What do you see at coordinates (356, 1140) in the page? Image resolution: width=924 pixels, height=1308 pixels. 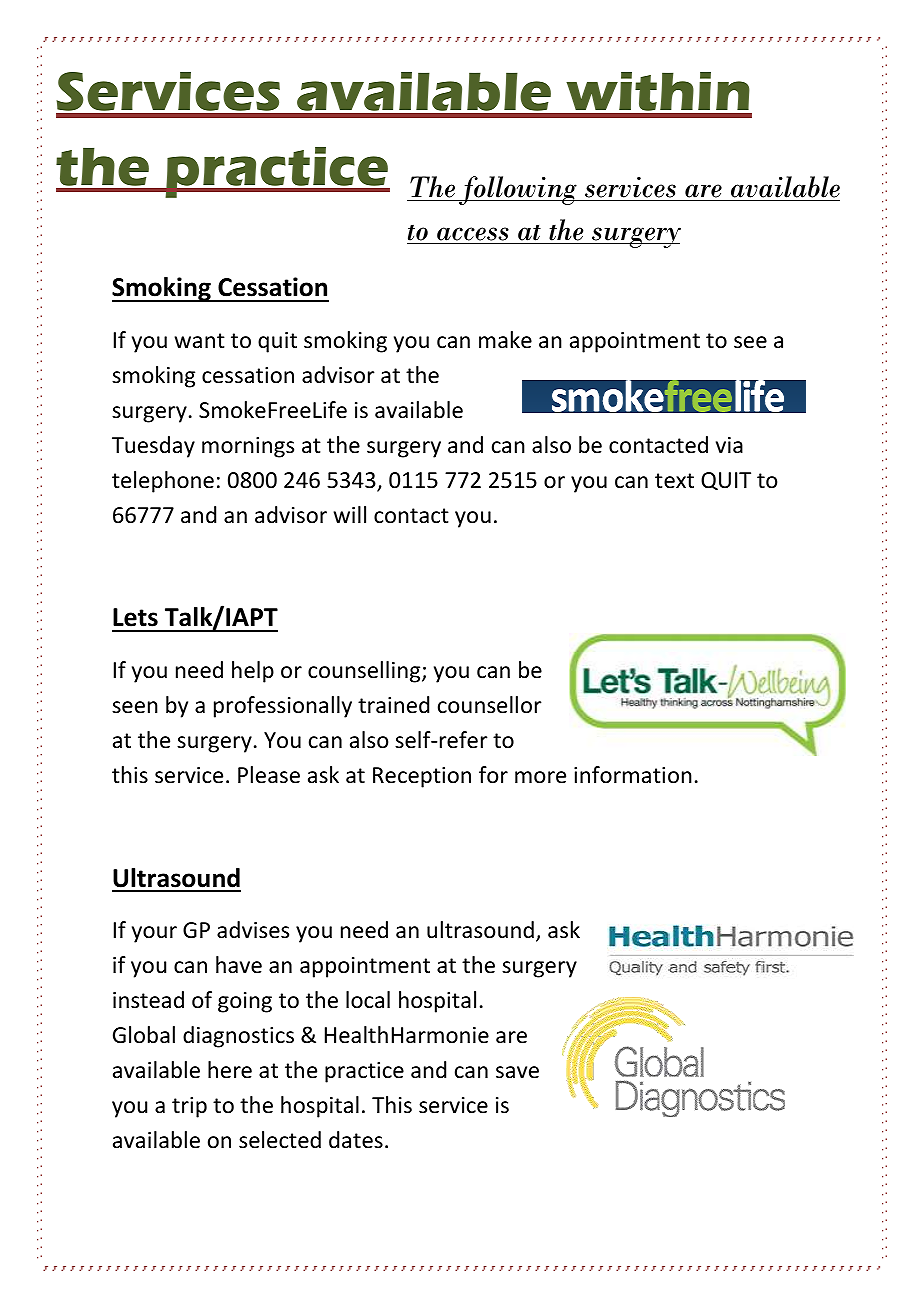 I see `dates` at bounding box center [356, 1140].
